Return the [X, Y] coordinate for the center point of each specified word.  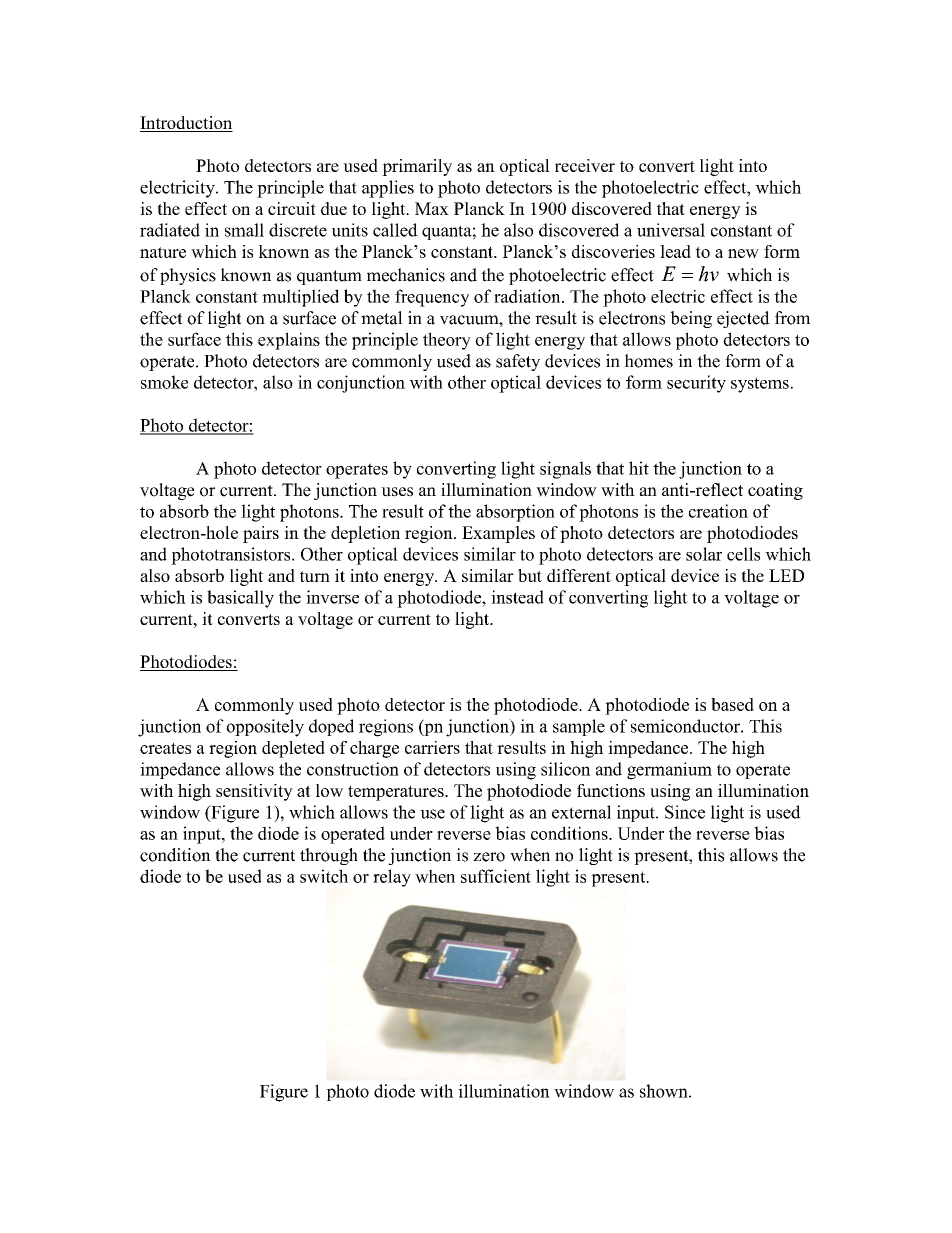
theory [447, 341]
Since [685, 812]
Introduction [186, 124]
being [691, 319]
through [329, 856]
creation [718, 511]
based [732, 704]
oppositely [265, 728]
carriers [432, 747]
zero [489, 857]
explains [289, 341]
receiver [585, 165]
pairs [261, 534]
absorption [515, 513]
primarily [417, 167]
